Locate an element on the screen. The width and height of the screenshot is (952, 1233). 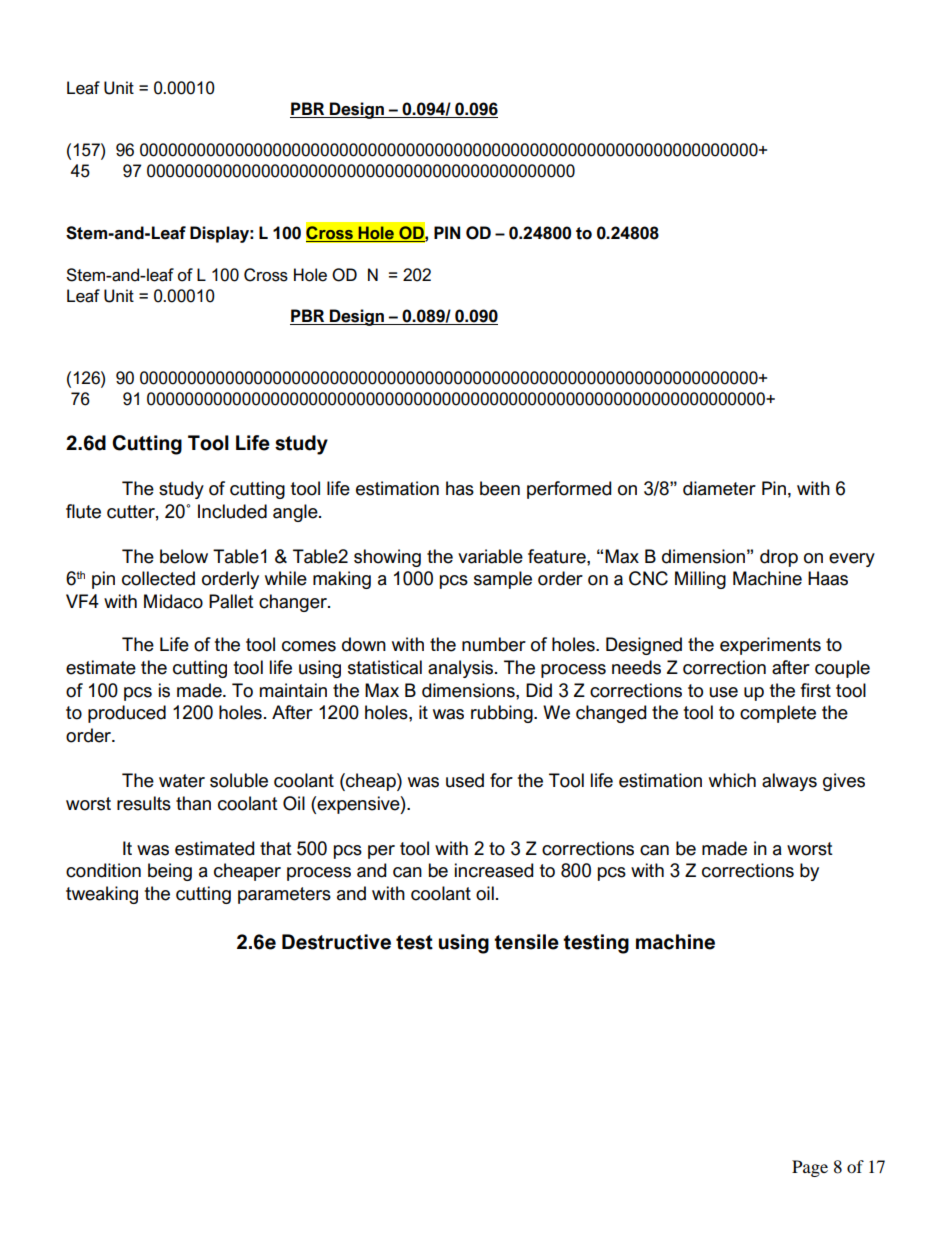
tensile is located at coordinates (526, 942).
